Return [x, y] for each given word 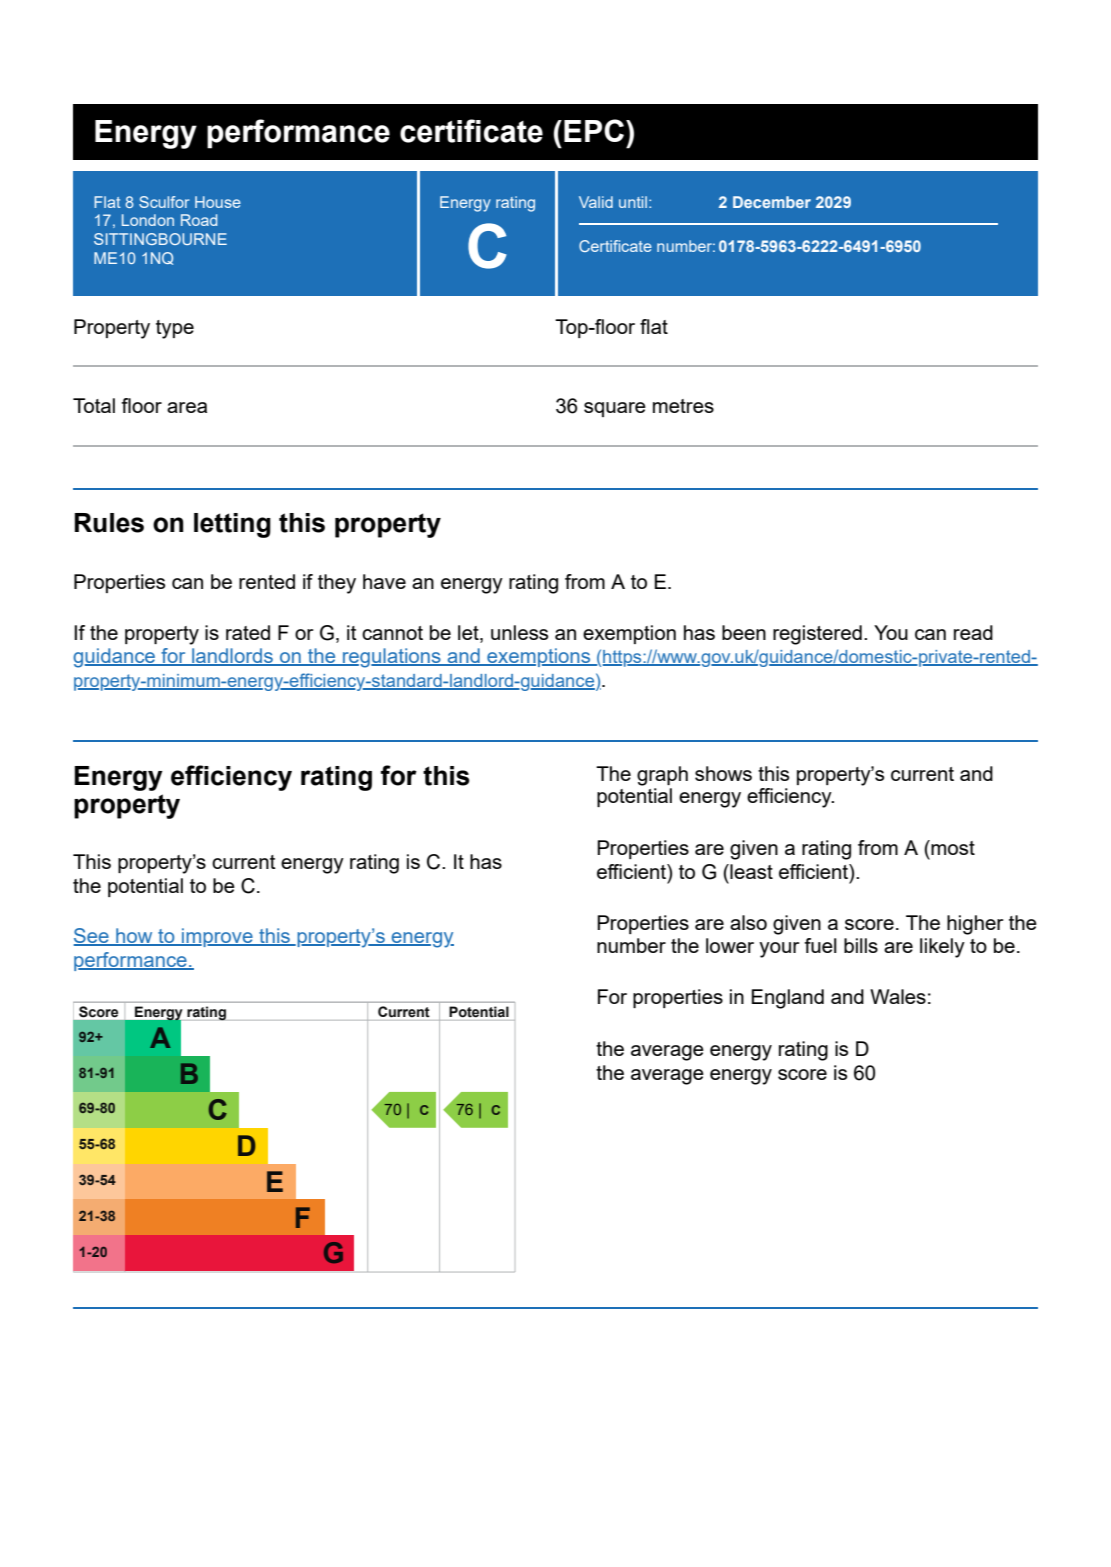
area [187, 407]
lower [730, 945]
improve [217, 937]
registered [817, 635]
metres [683, 406]
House [218, 202]
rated [248, 632]
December [772, 202]
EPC [594, 130]
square [615, 409]
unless [519, 632]
